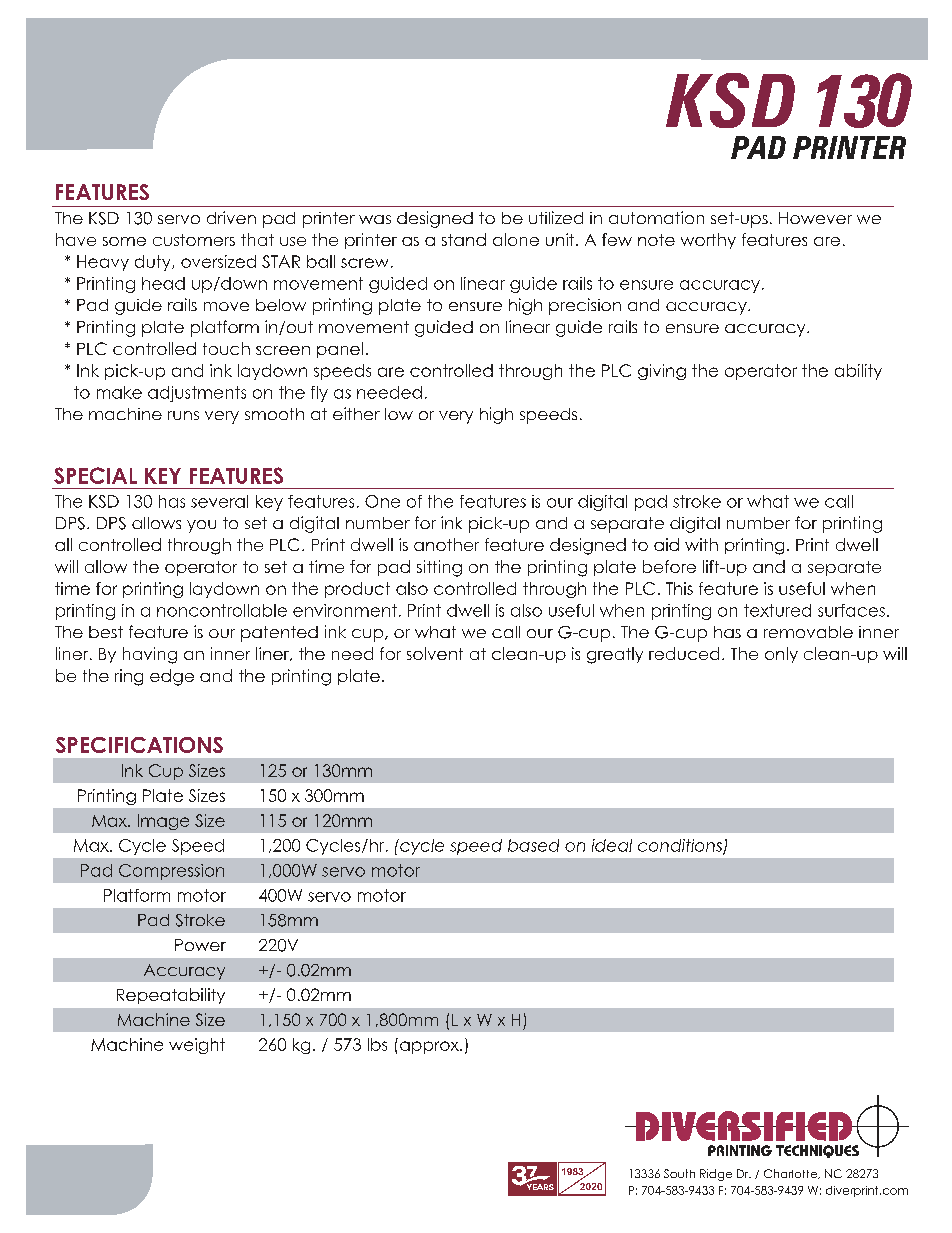 This screenshot has width=952, height=1233. What do you see at coordinates (533, 845) in the screenshot?
I see `based` at bounding box center [533, 845].
